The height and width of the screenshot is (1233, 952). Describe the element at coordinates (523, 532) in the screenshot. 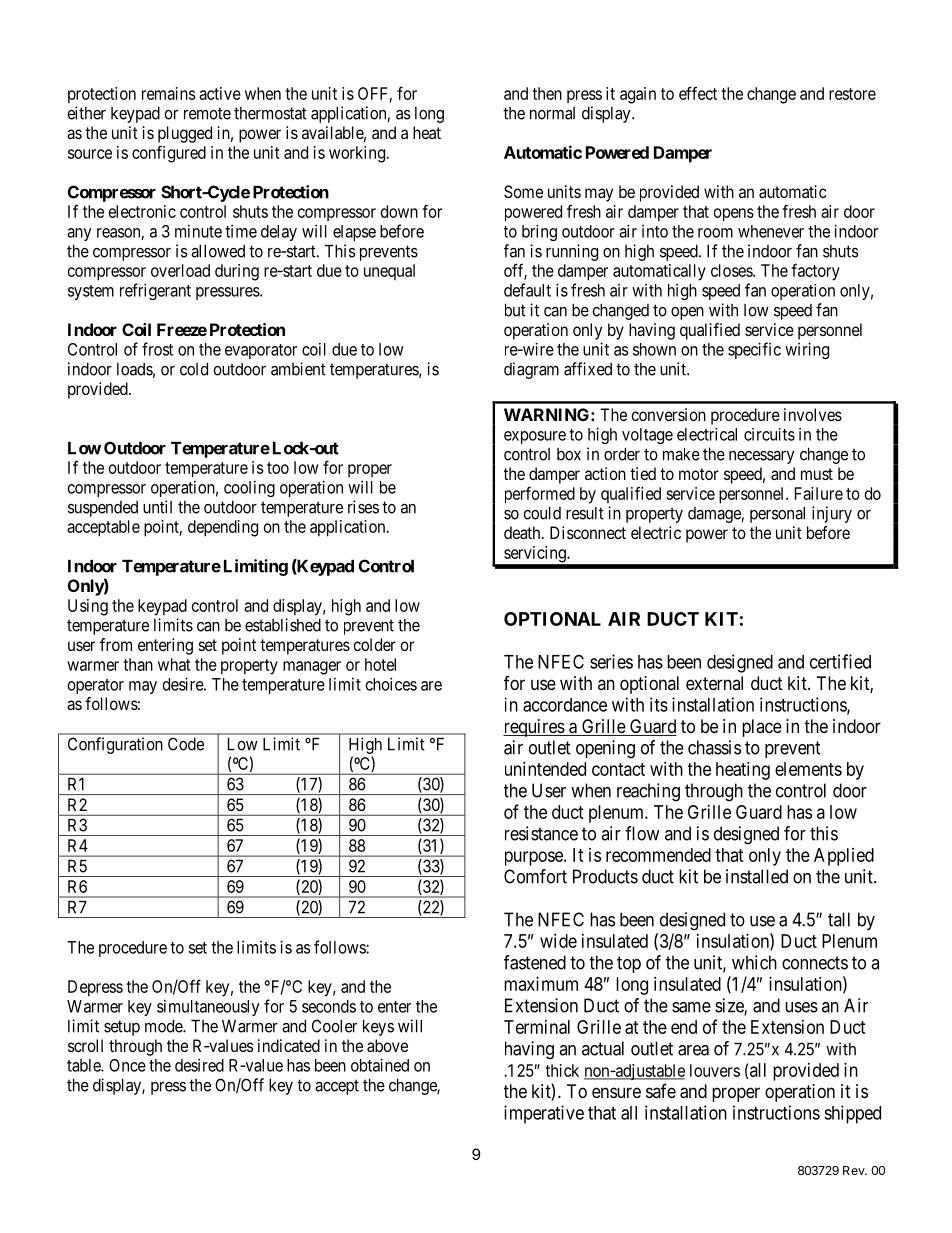

I see `death` at that location.
